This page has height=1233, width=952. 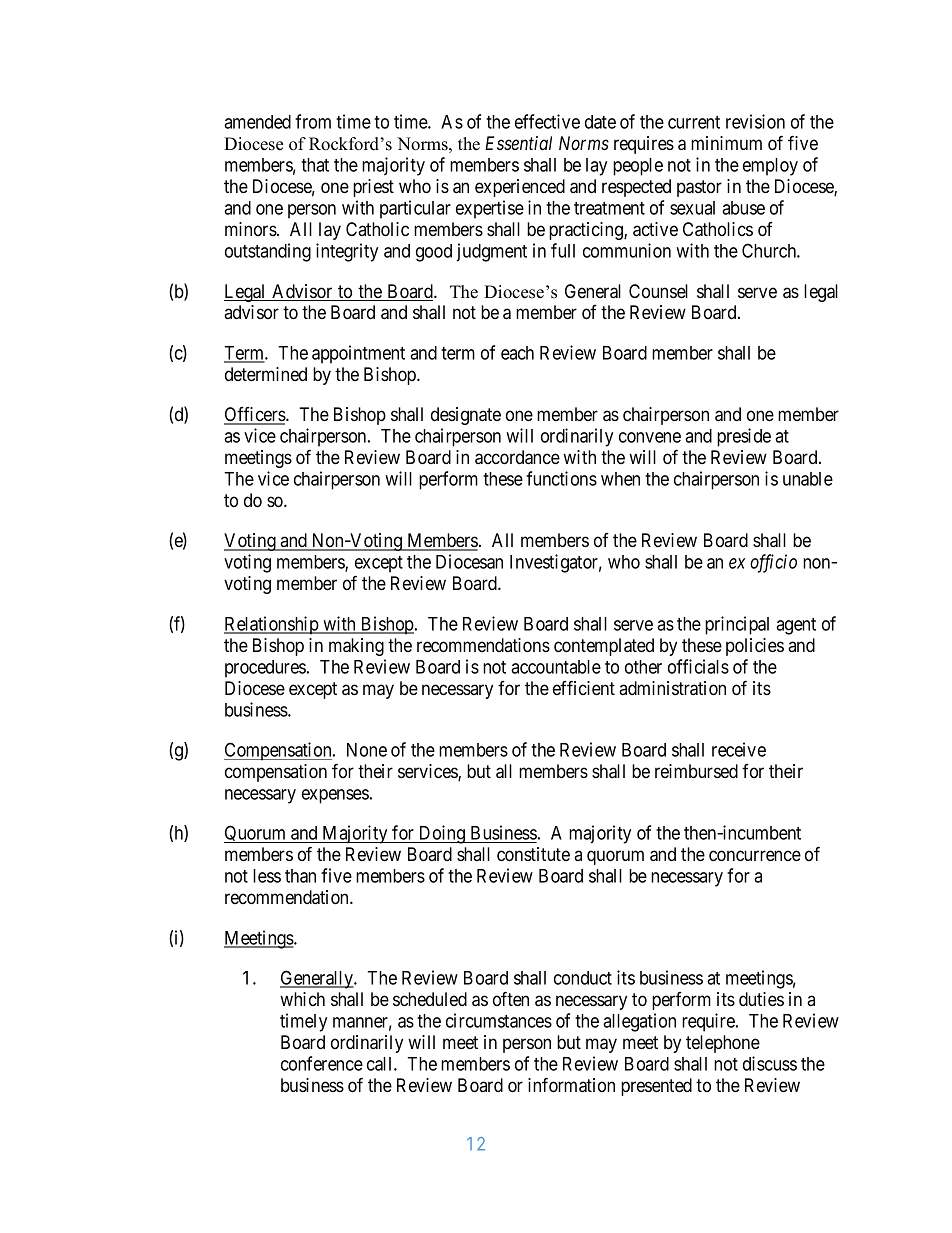 I want to click on Essential, so click(x=518, y=143).
